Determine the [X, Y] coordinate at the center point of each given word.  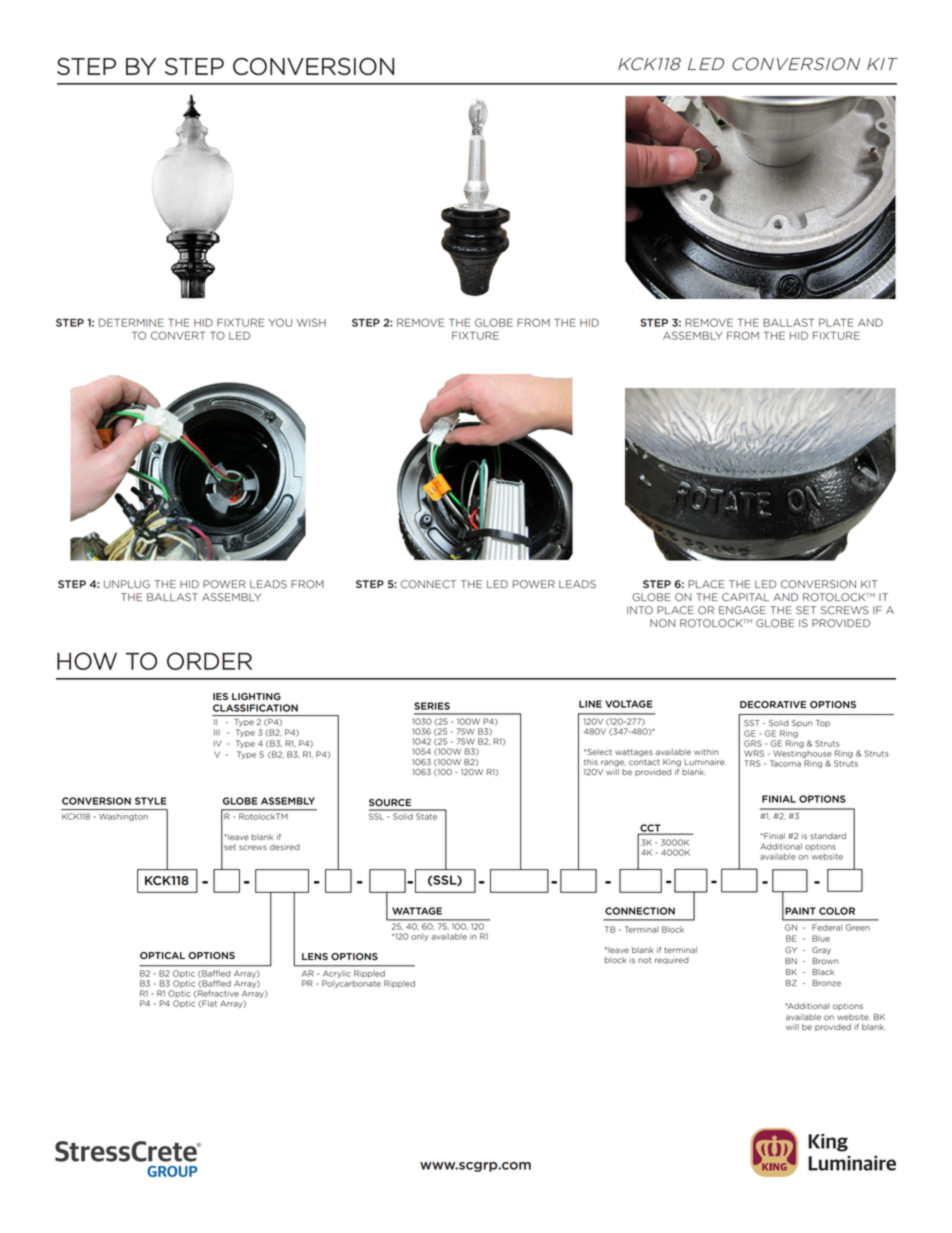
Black [823, 972]
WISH [311, 322]
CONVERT [178, 335]
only [420, 937]
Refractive [217, 994]
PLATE [836, 322]
